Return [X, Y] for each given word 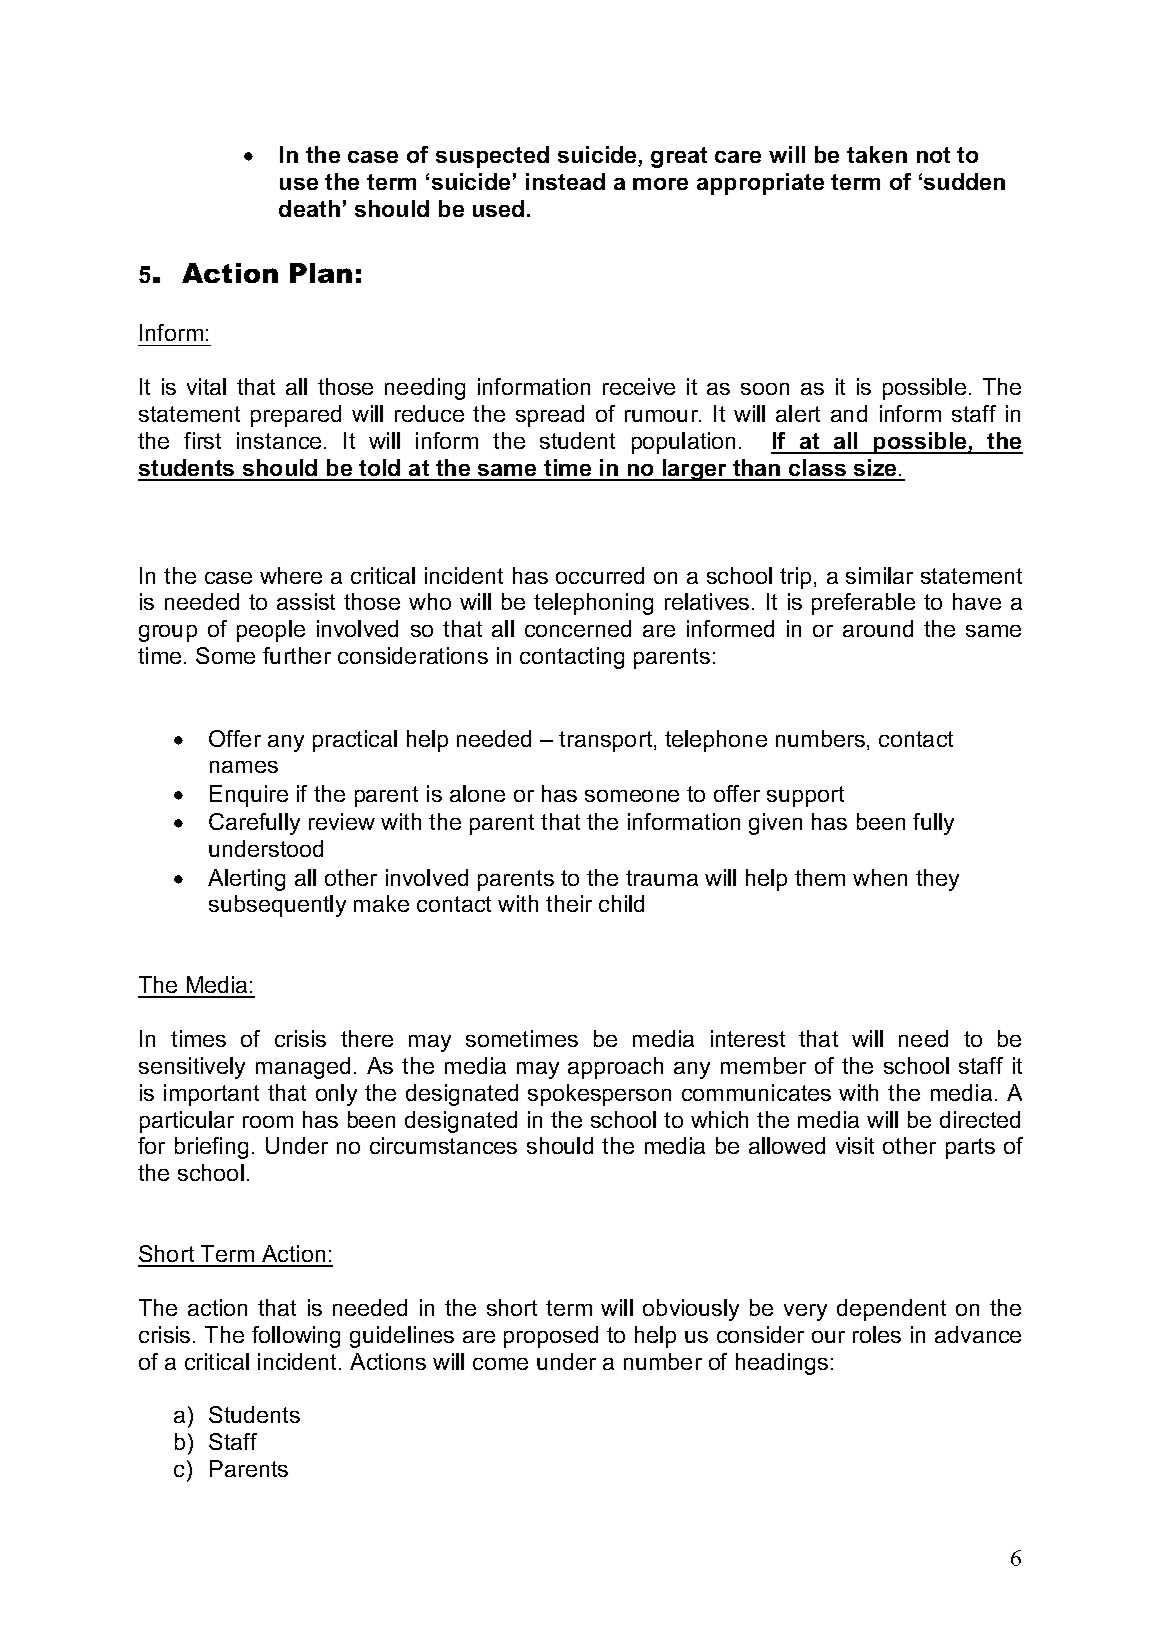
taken [877, 154]
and [849, 413]
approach [615, 1068]
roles [877, 1334]
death [309, 208]
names [244, 767]
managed [303, 1068]
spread [550, 416]
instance [279, 440]
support [805, 796]
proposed [551, 1337]
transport [607, 741]
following [296, 1337]
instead [565, 181]
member [763, 1065]
